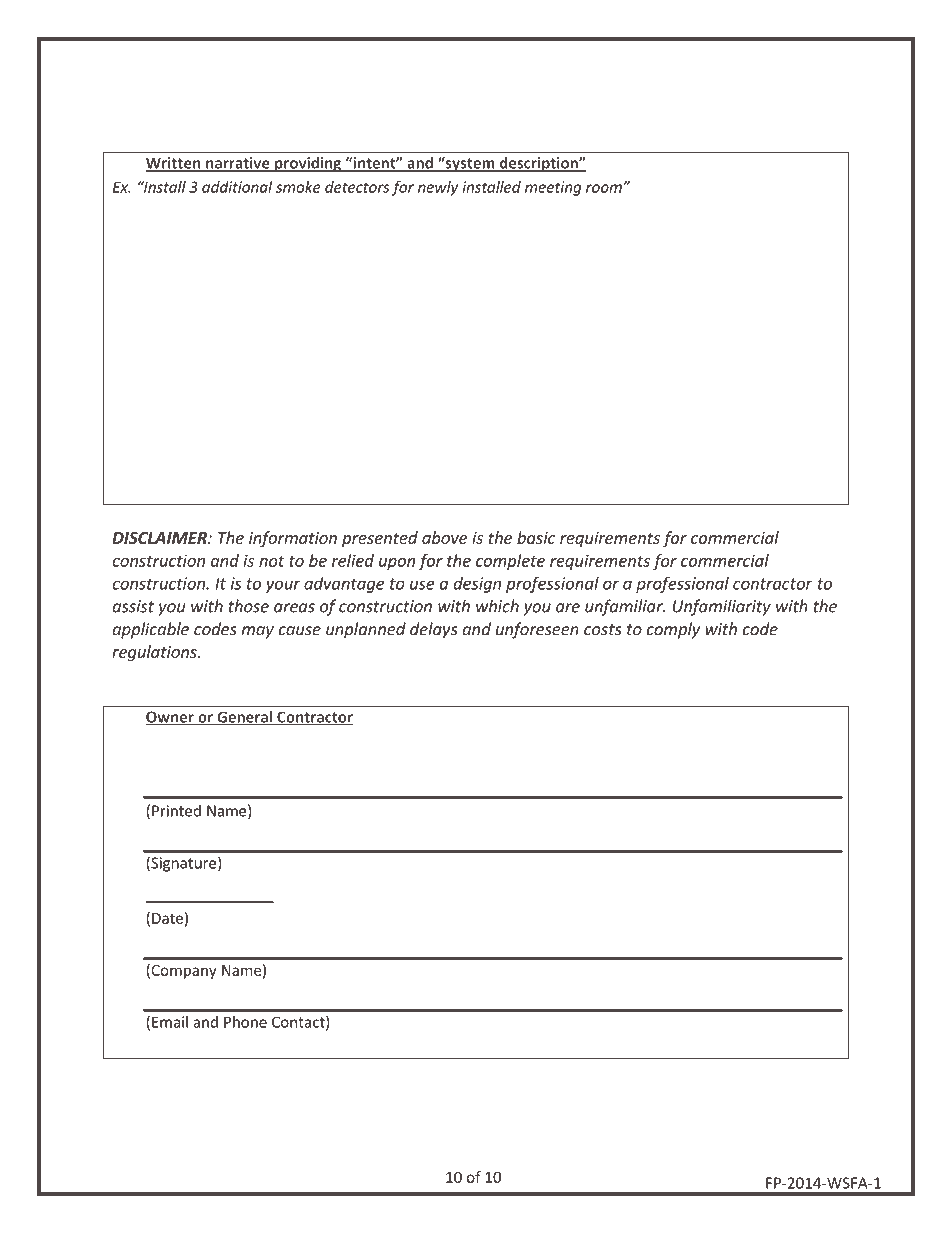  What do you see at coordinates (244, 718) in the document?
I see `General` at bounding box center [244, 718].
